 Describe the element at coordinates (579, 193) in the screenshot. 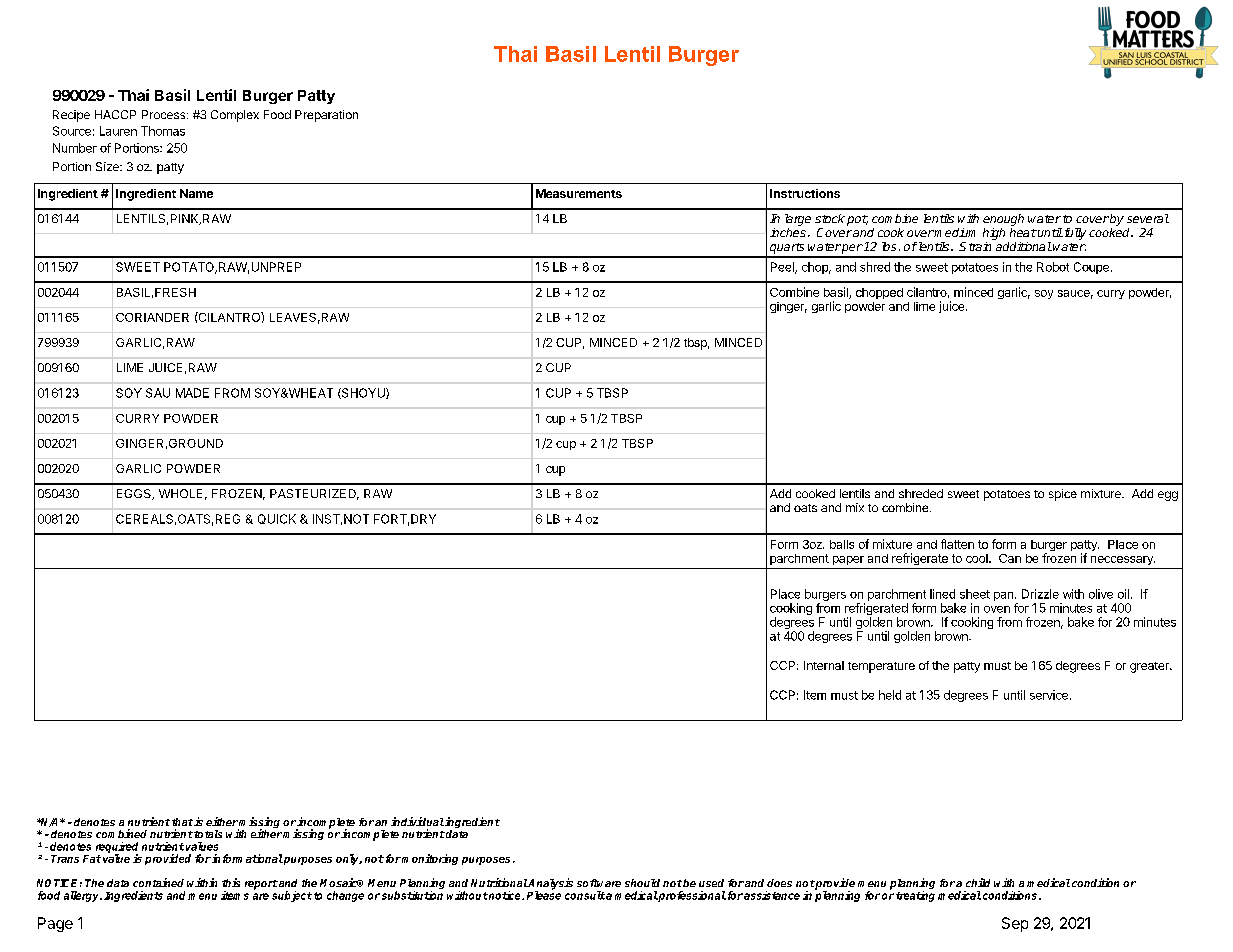

I see `Measurements` at that location.
